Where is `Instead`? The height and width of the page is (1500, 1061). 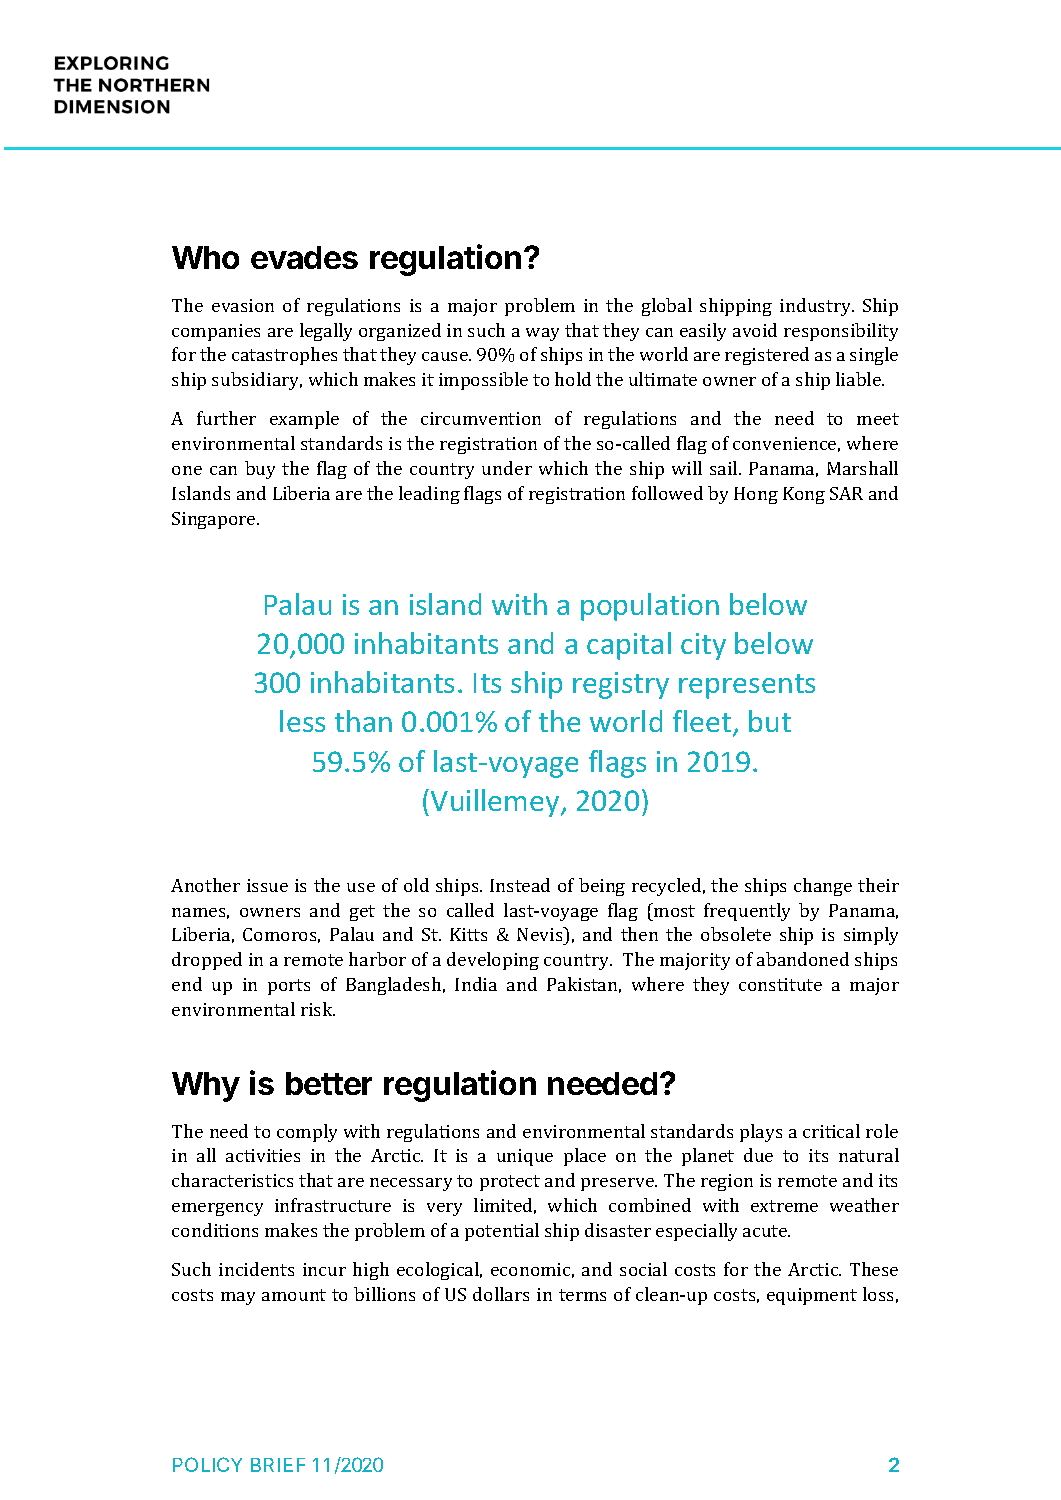 Instead is located at coordinates (520, 885).
